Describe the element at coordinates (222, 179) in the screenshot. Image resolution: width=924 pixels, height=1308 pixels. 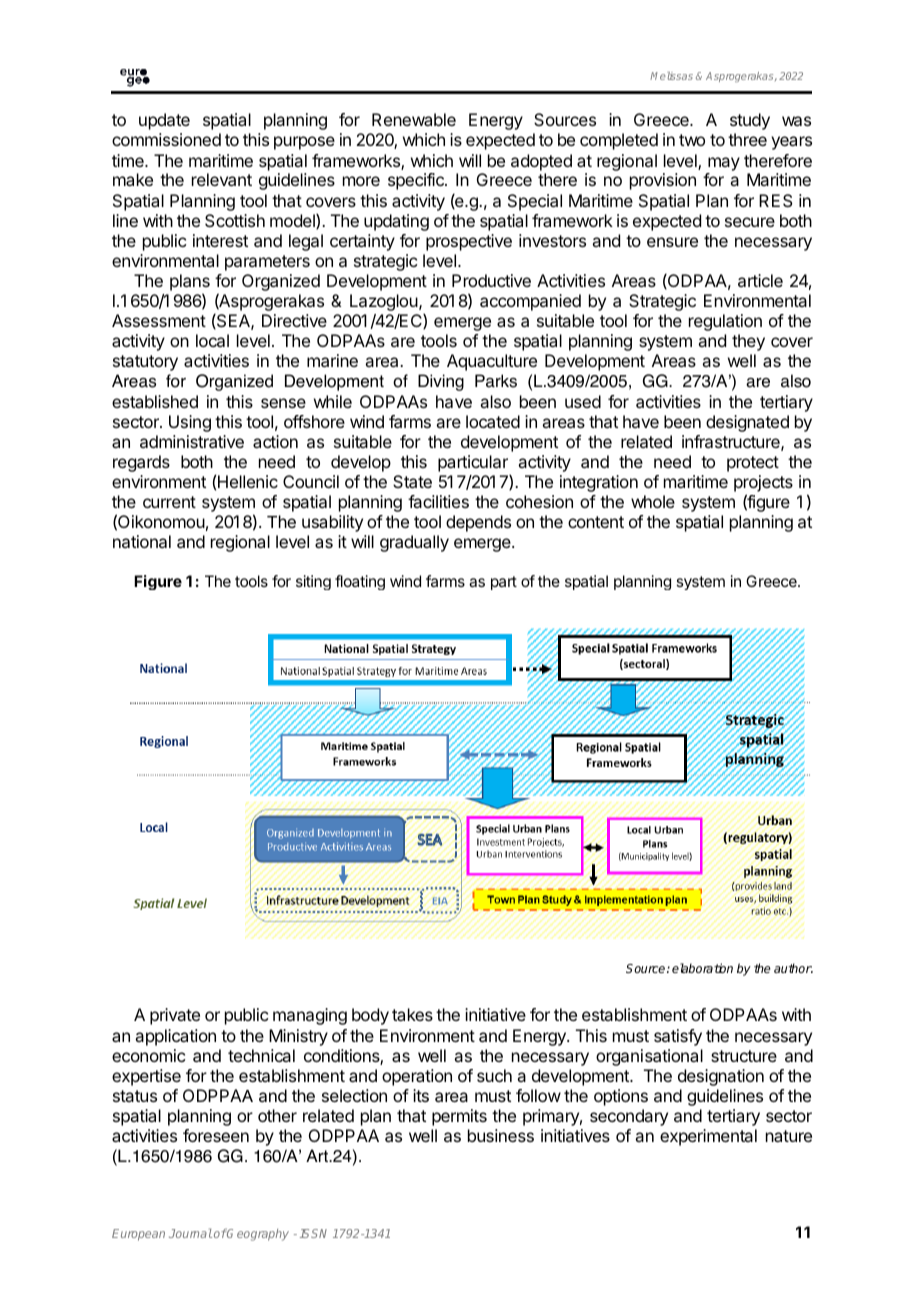
I see `relevant` at that location.
